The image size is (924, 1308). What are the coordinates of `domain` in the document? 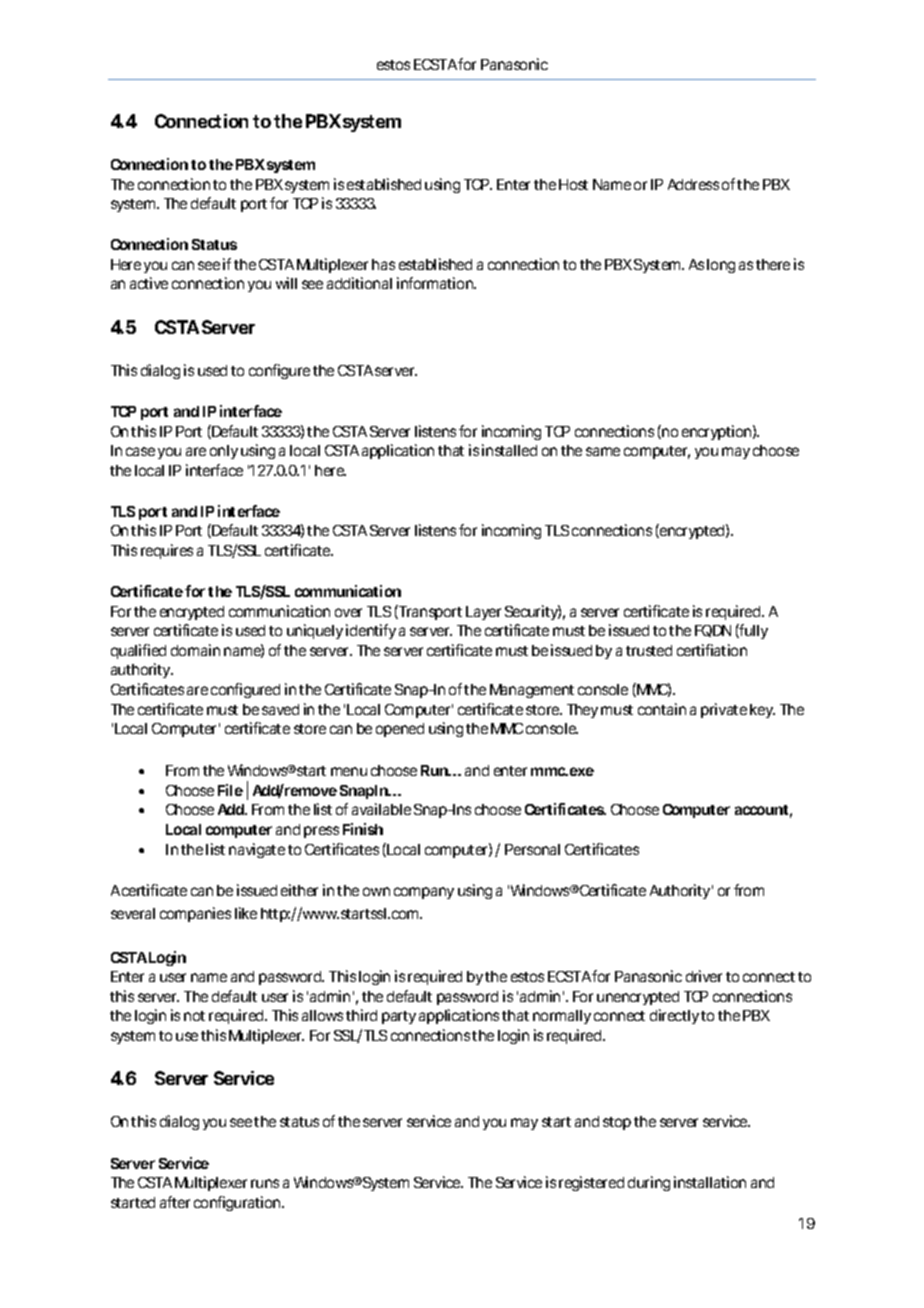 It's located at (195, 650).
